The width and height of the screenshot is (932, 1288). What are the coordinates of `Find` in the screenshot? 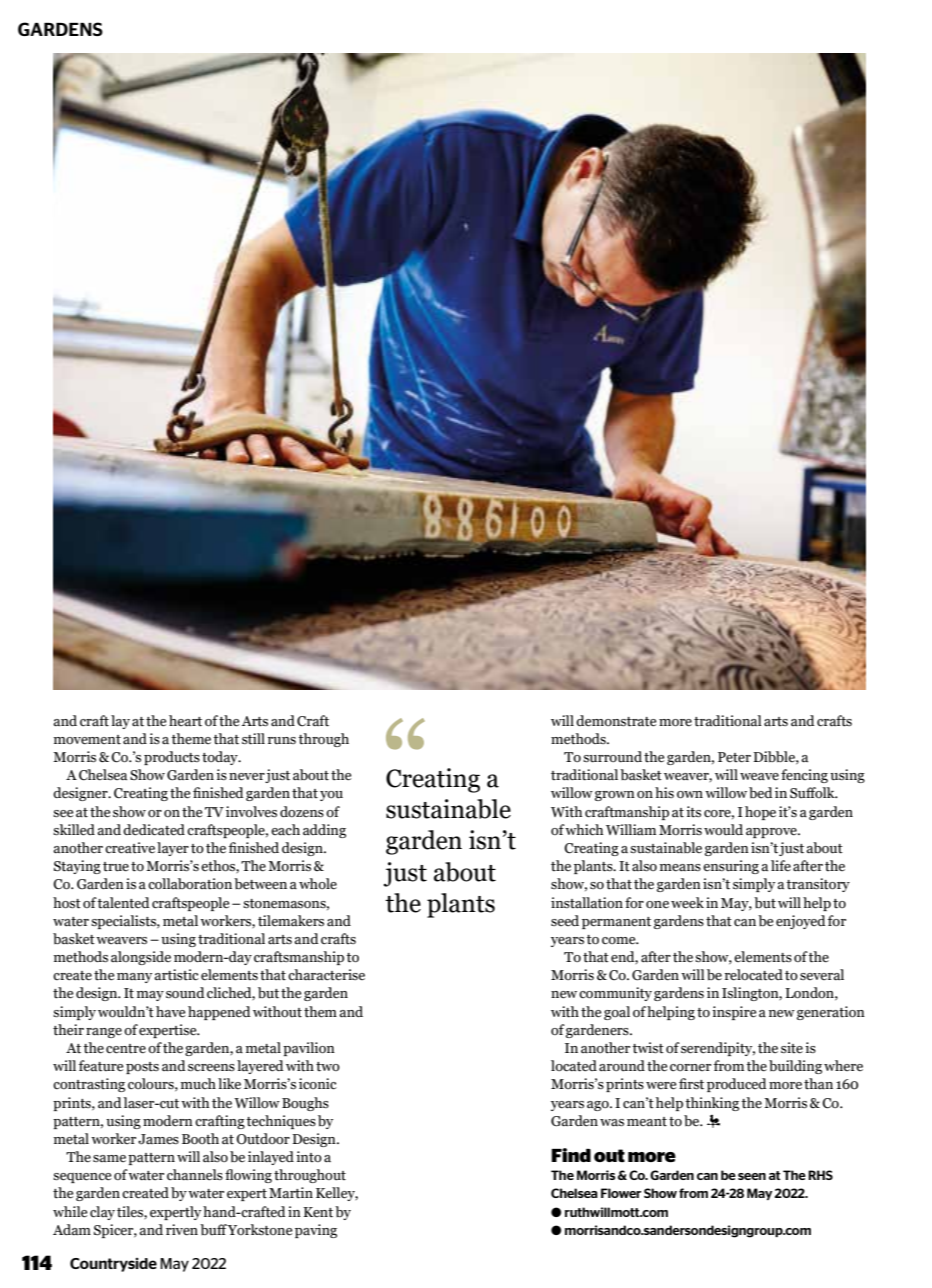 It's located at (571, 1155).
